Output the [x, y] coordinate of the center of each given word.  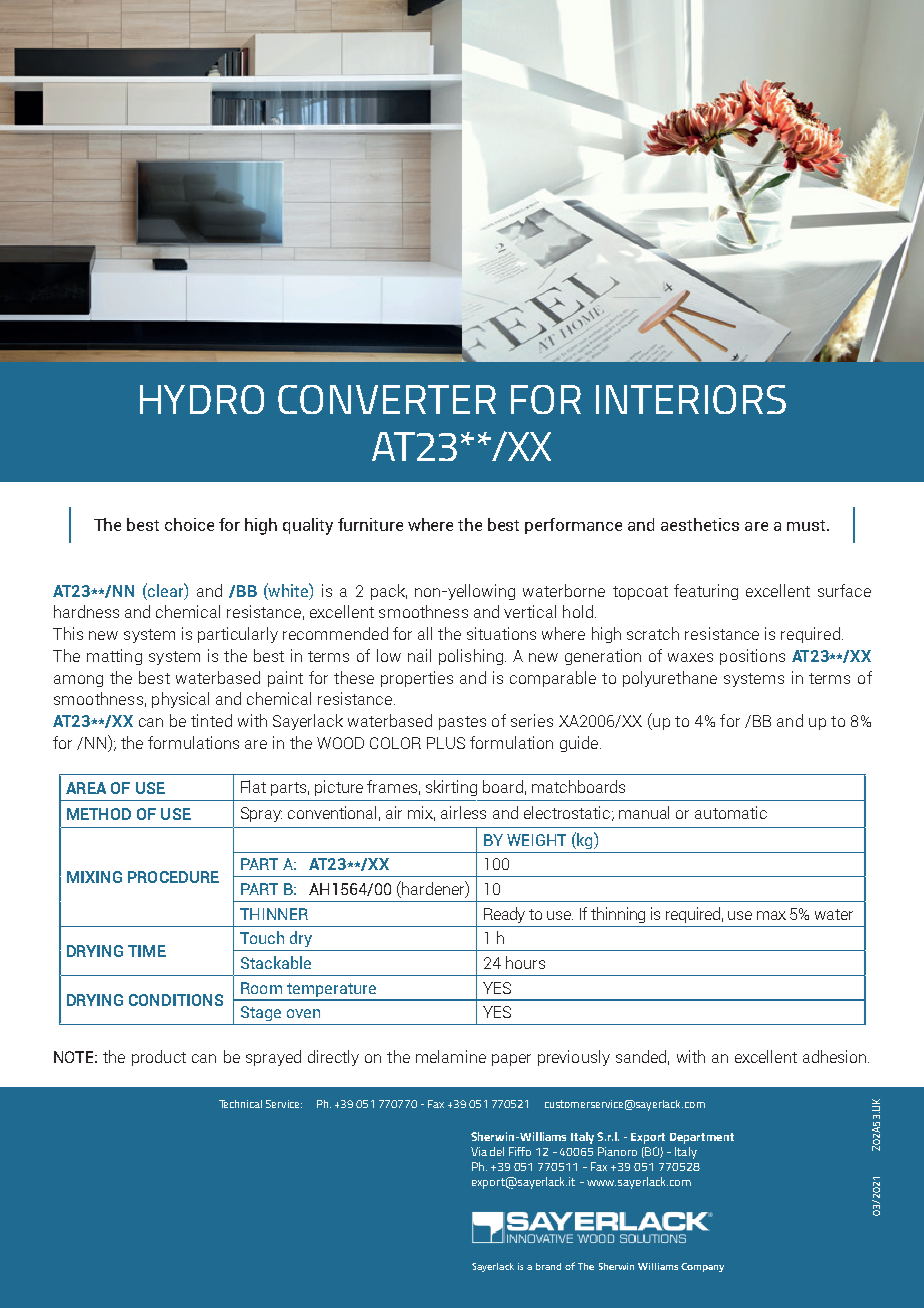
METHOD [99, 814]
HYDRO [202, 399]
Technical [240, 1104]
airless [463, 812]
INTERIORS [691, 399]
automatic [731, 812]
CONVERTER [387, 399]
